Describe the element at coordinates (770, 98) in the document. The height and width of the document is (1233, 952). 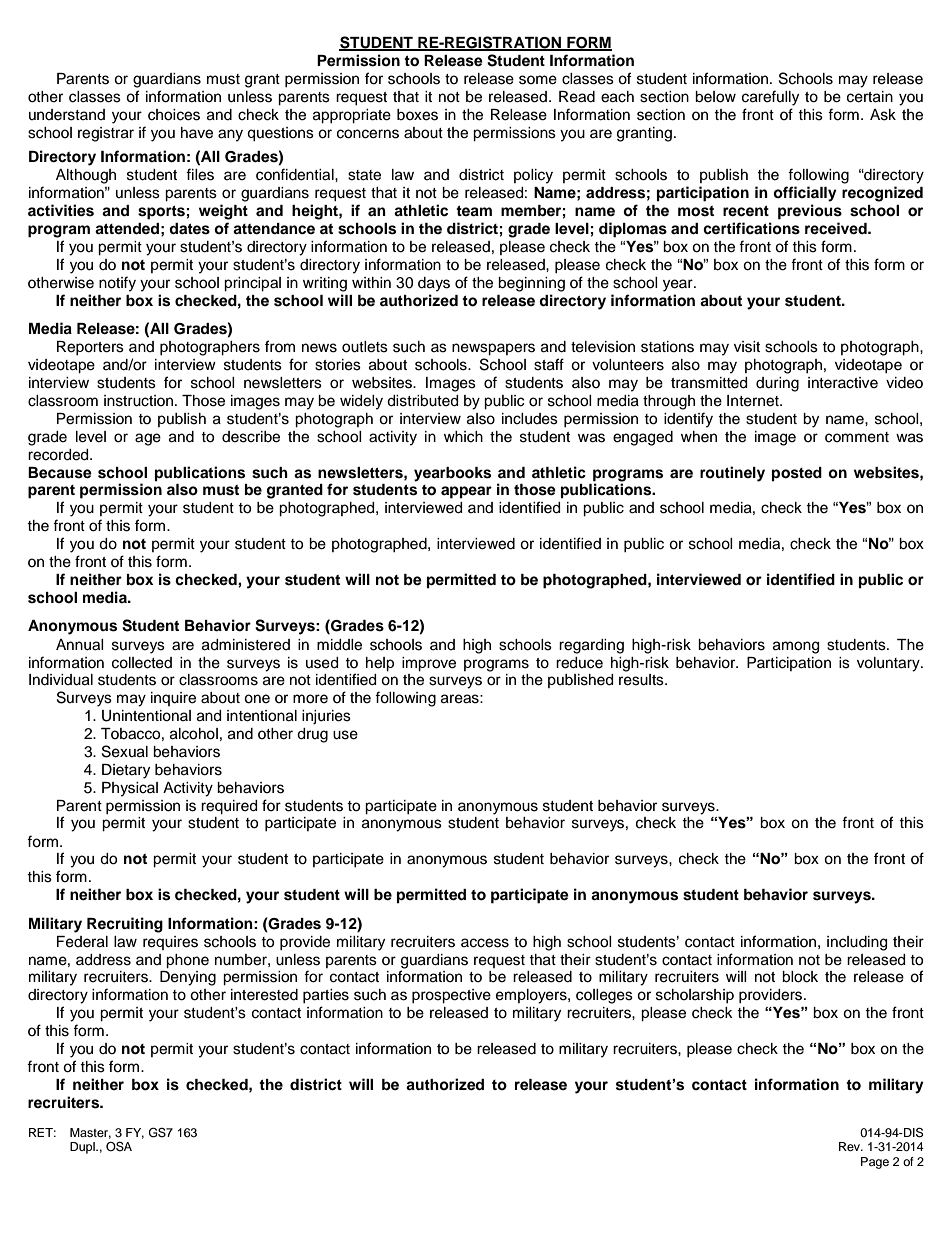
I see `carefully` at that location.
